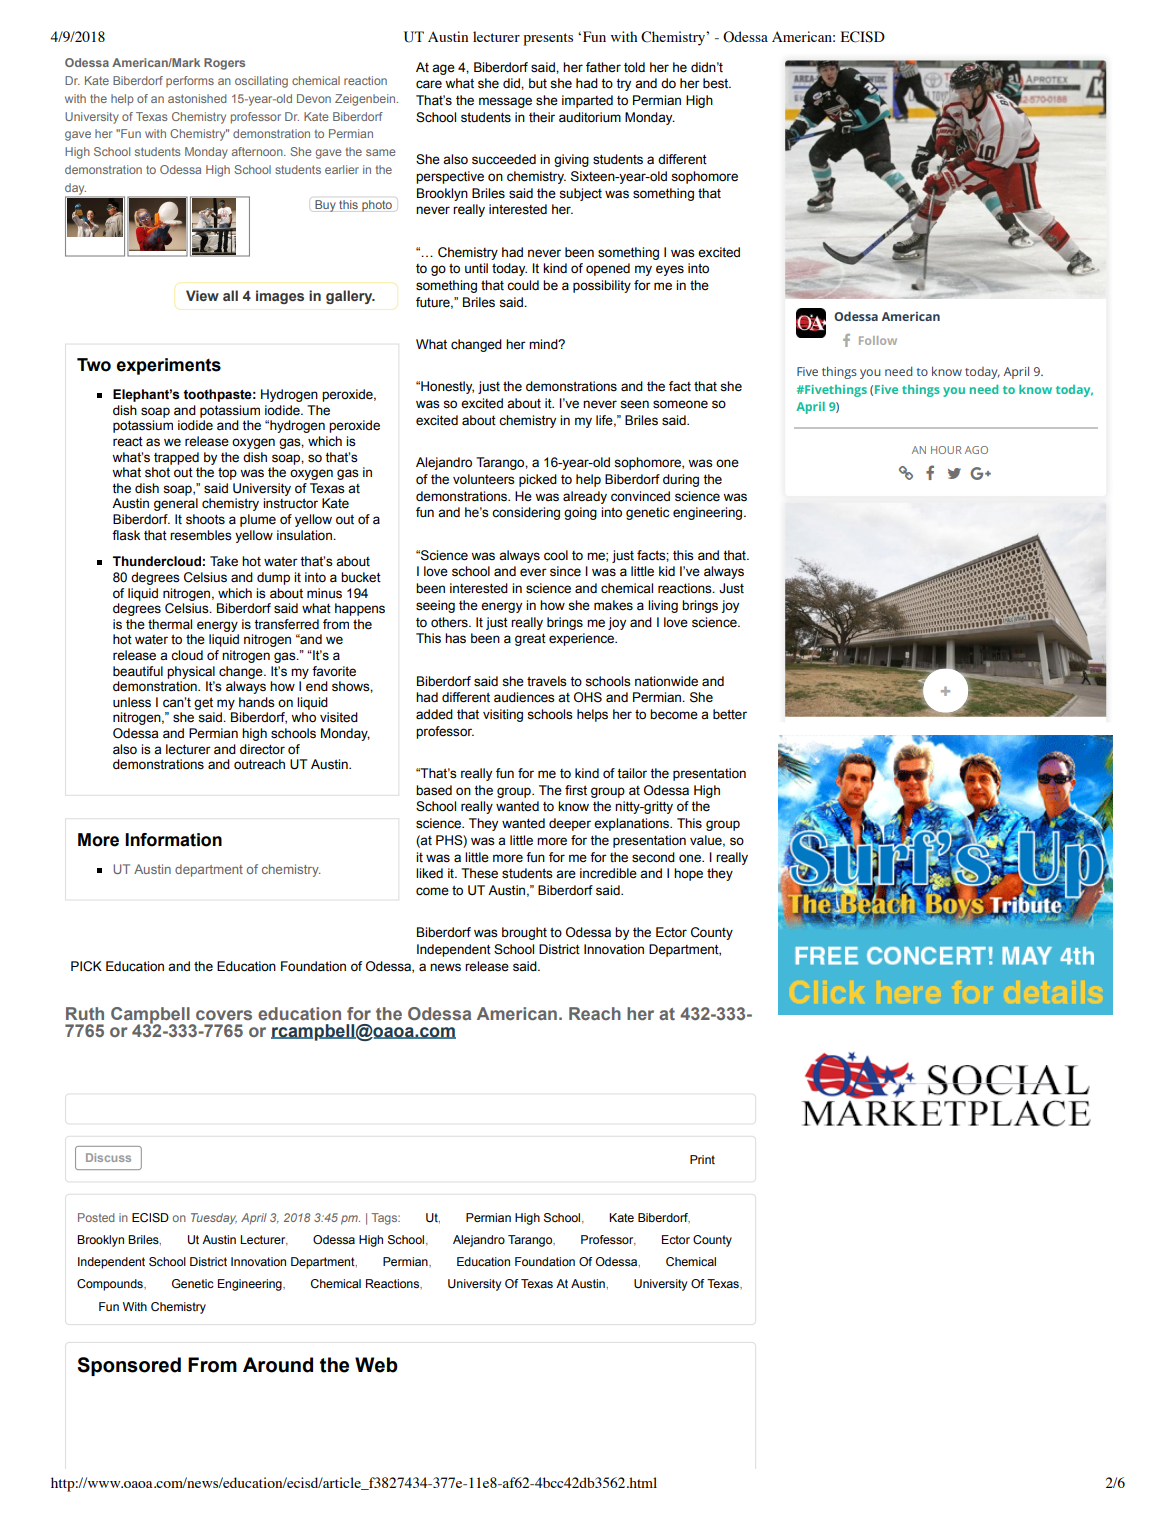 This screenshot has width=1176, height=1521. Describe the element at coordinates (129, 1366) in the screenshot. I see `Sponsored` at that location.
